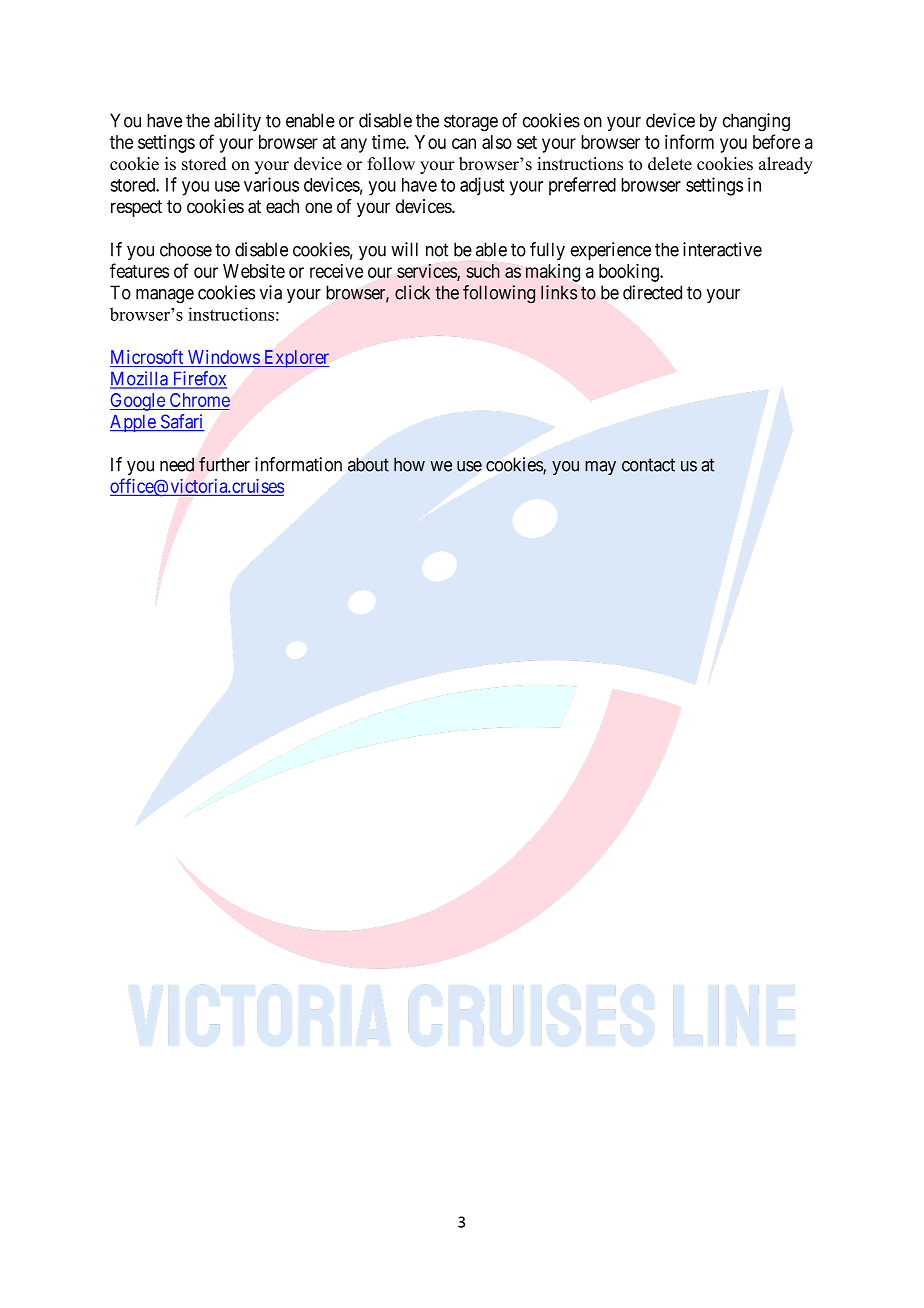 This page has width=924, height=1308. What do you see at coordinates (237, 122) in the page?
I see `ability` at bounding box center [237, 122].
